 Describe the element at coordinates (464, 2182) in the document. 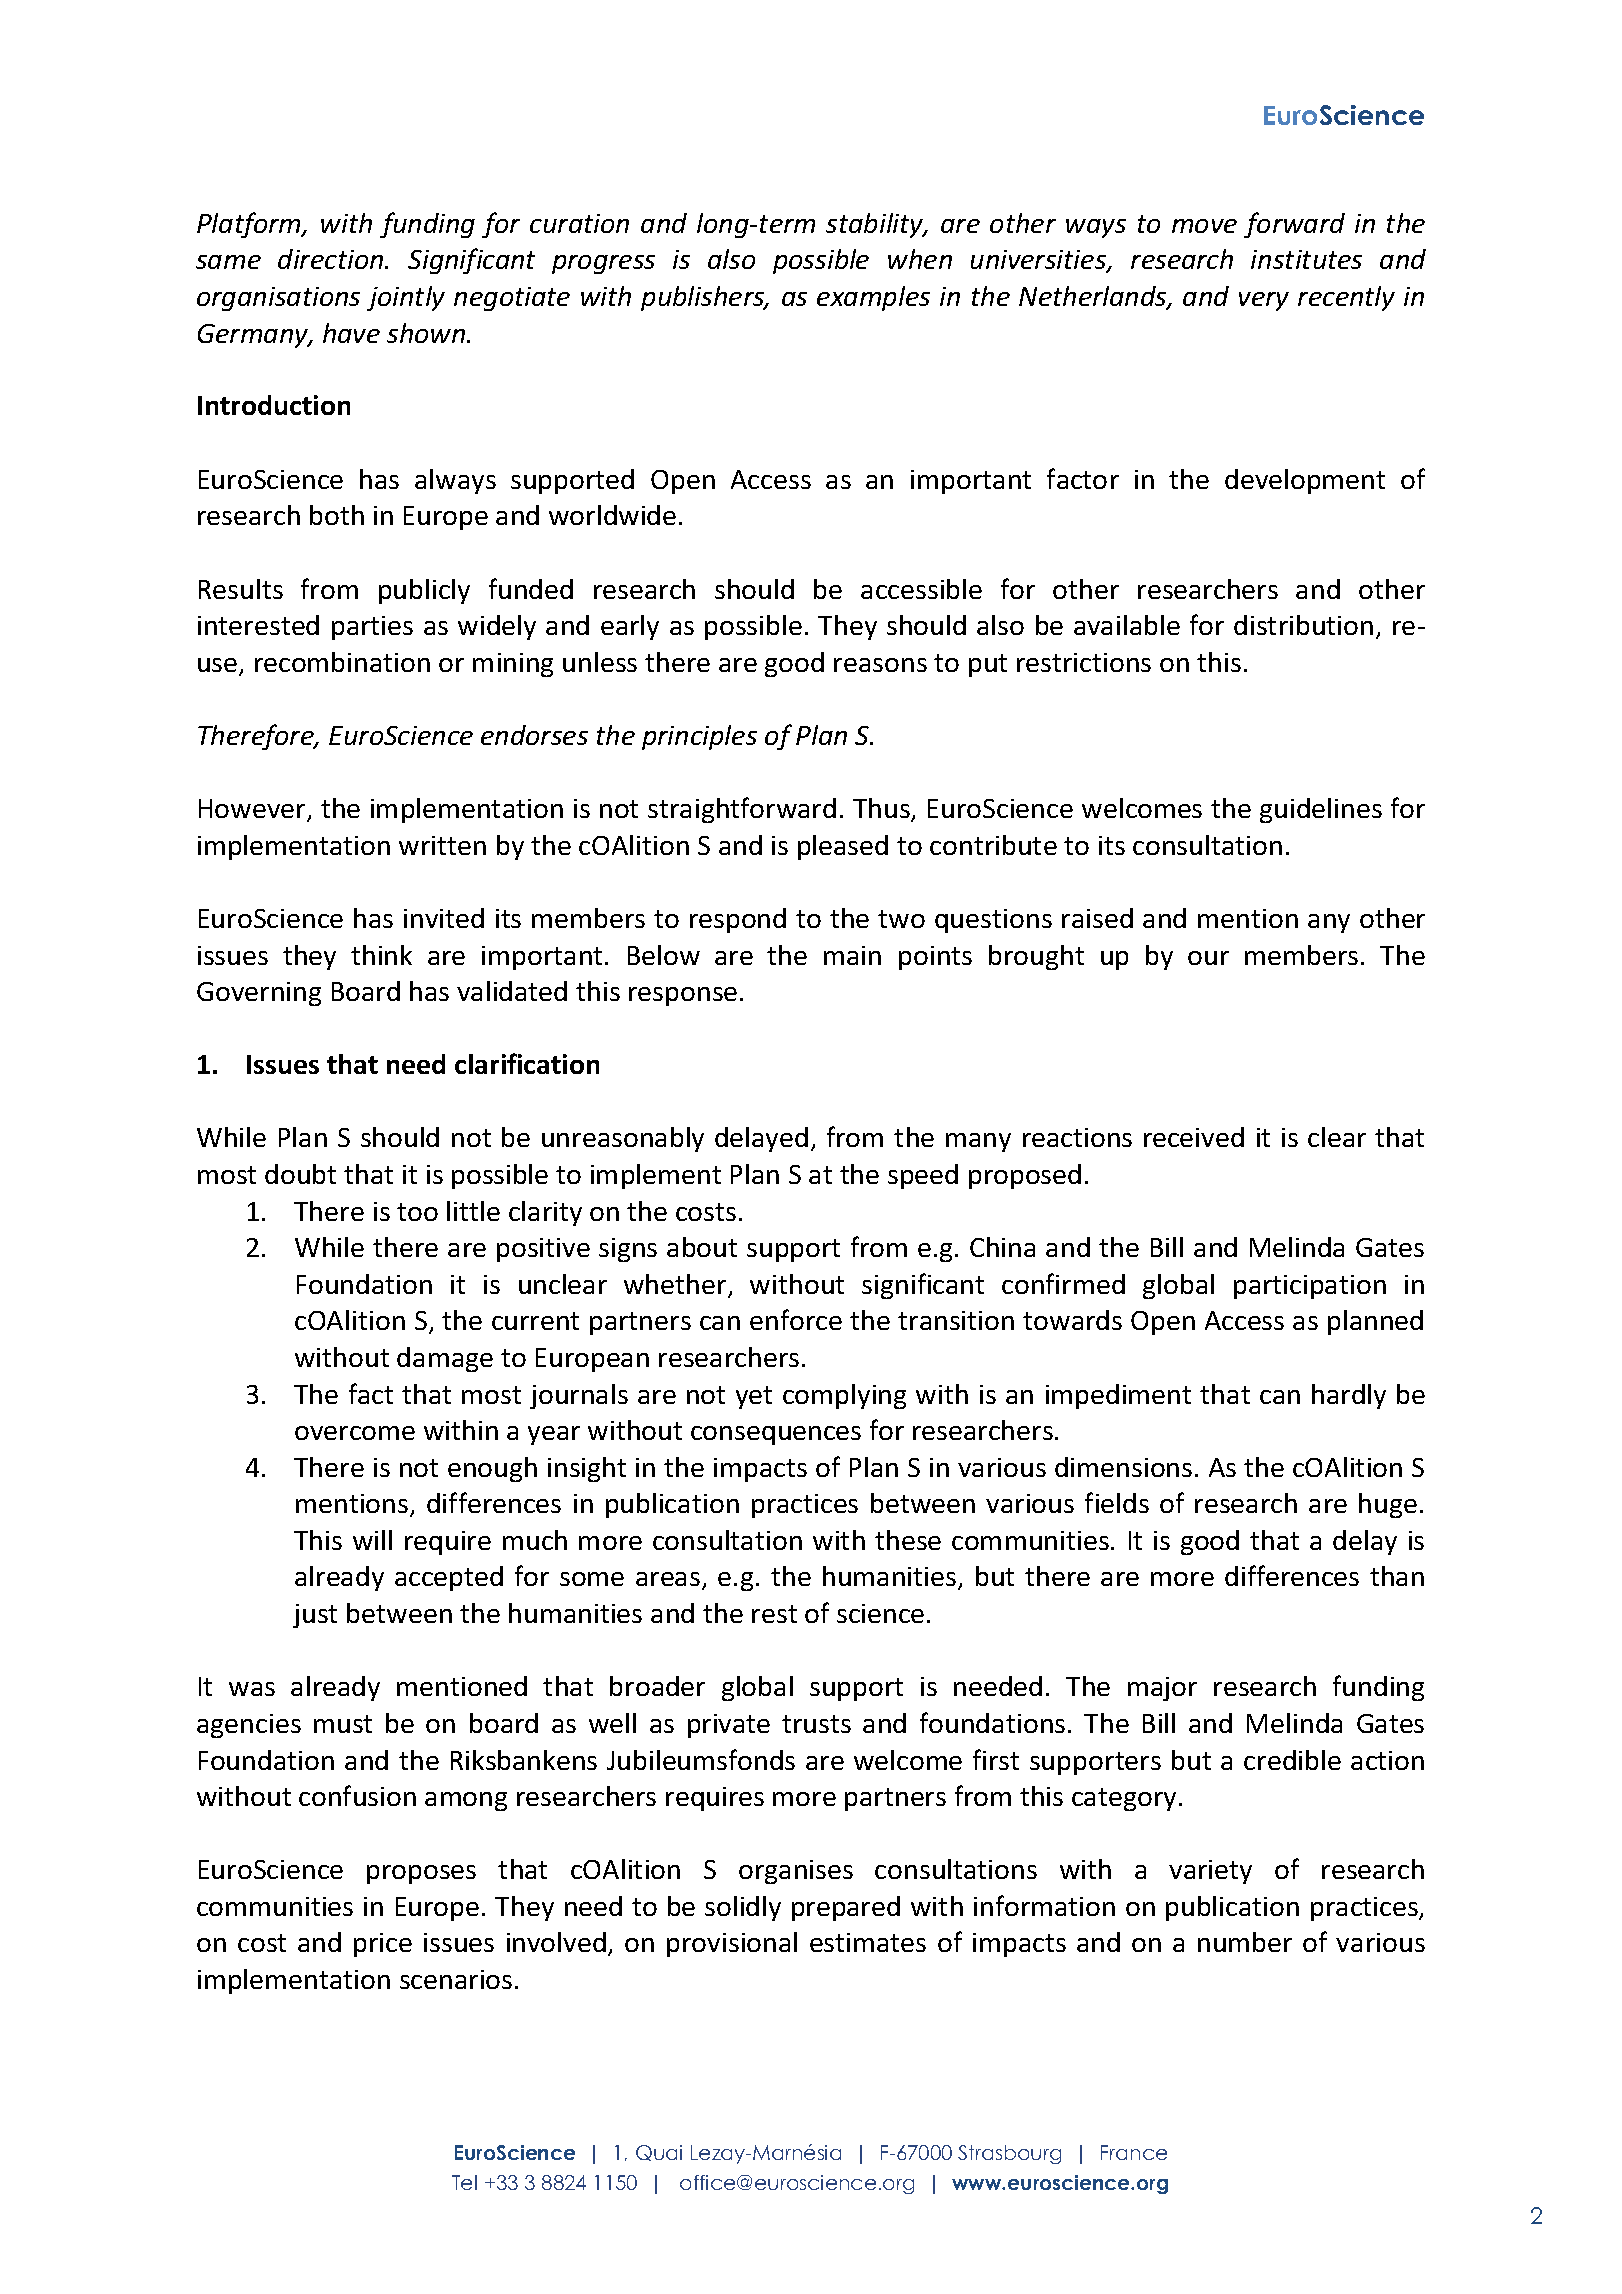

I see `Tel` at that location.
